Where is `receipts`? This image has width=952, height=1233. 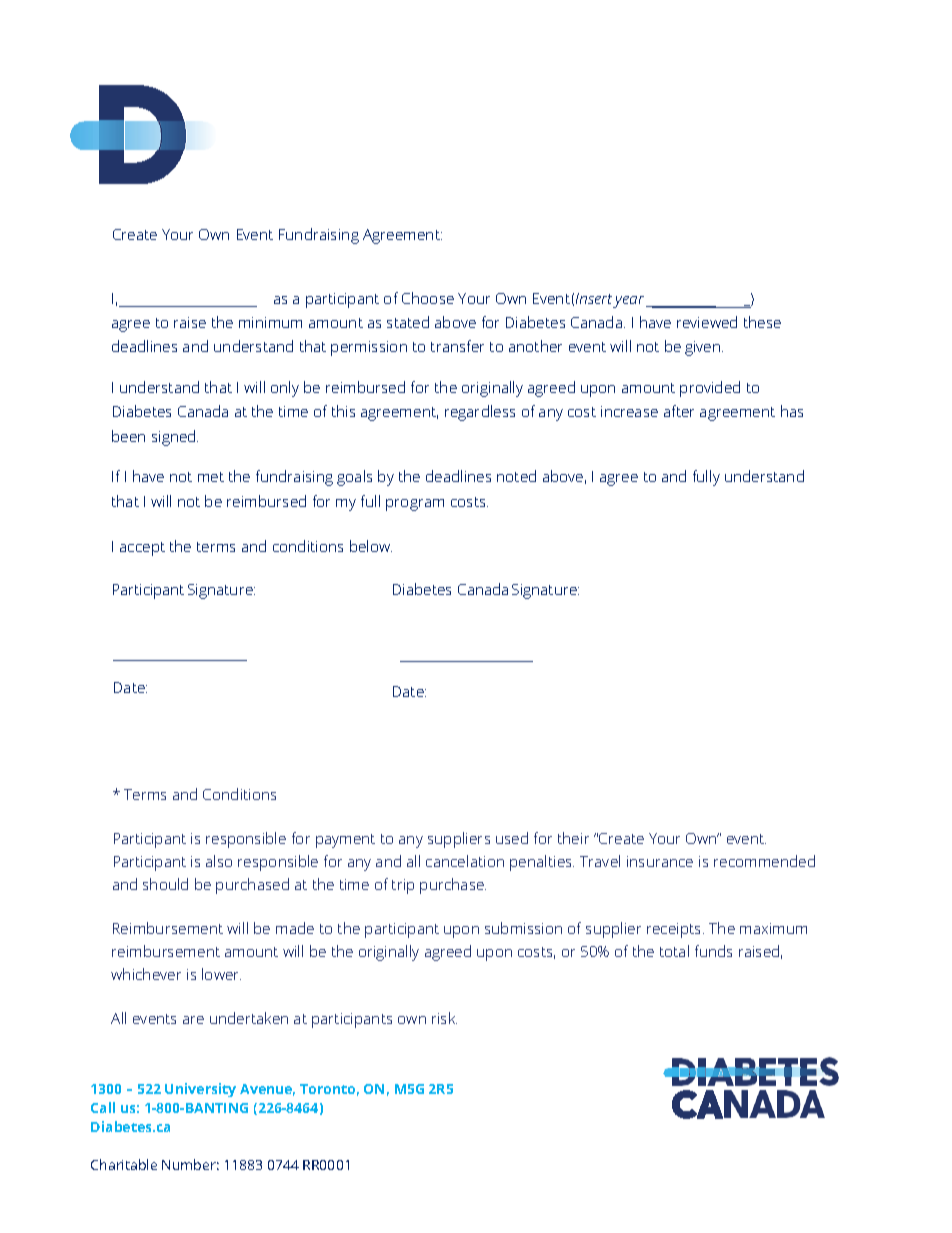 receipts is located at coordinates (675, 930).
